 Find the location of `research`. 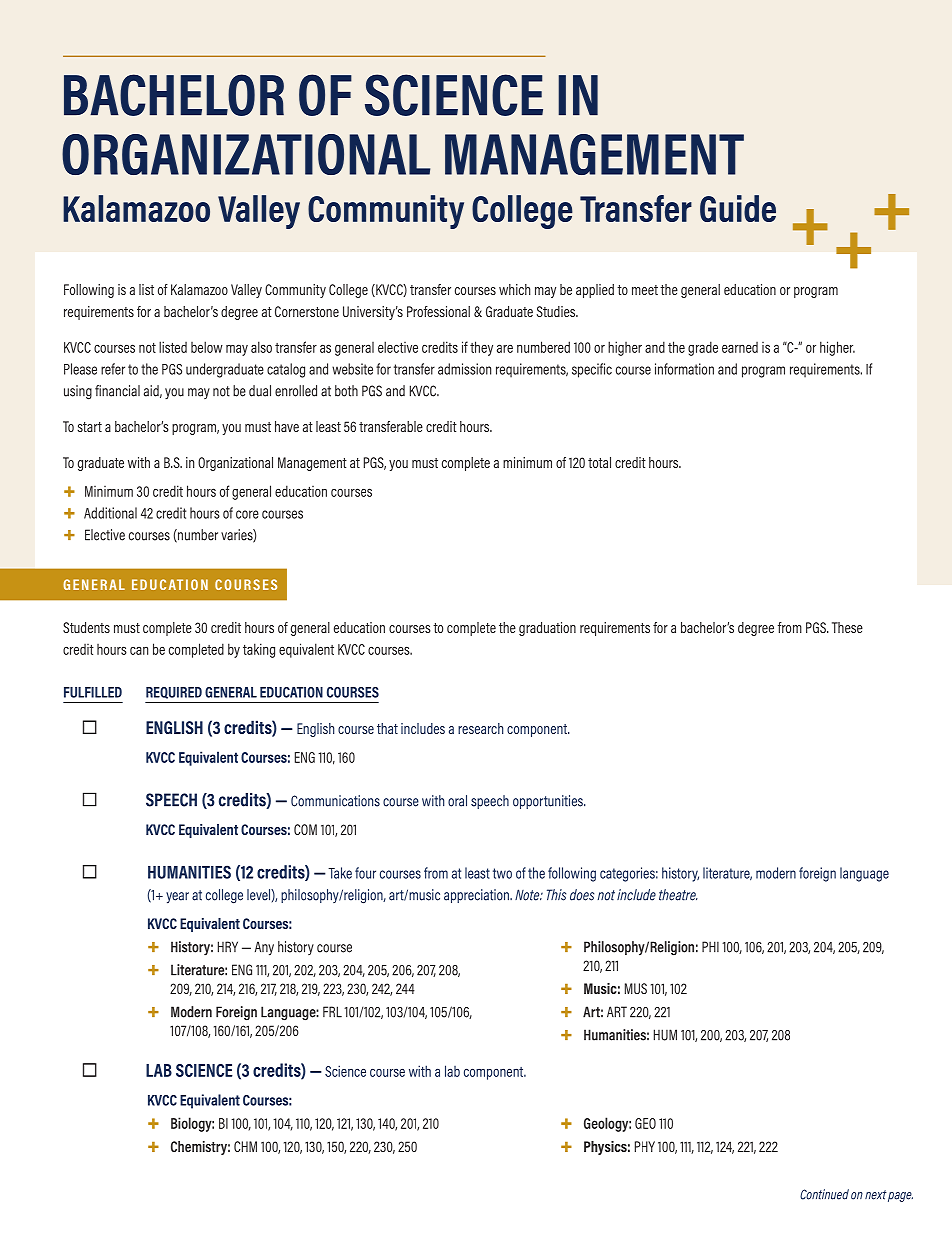

research is located at coordinates (480, 728).
